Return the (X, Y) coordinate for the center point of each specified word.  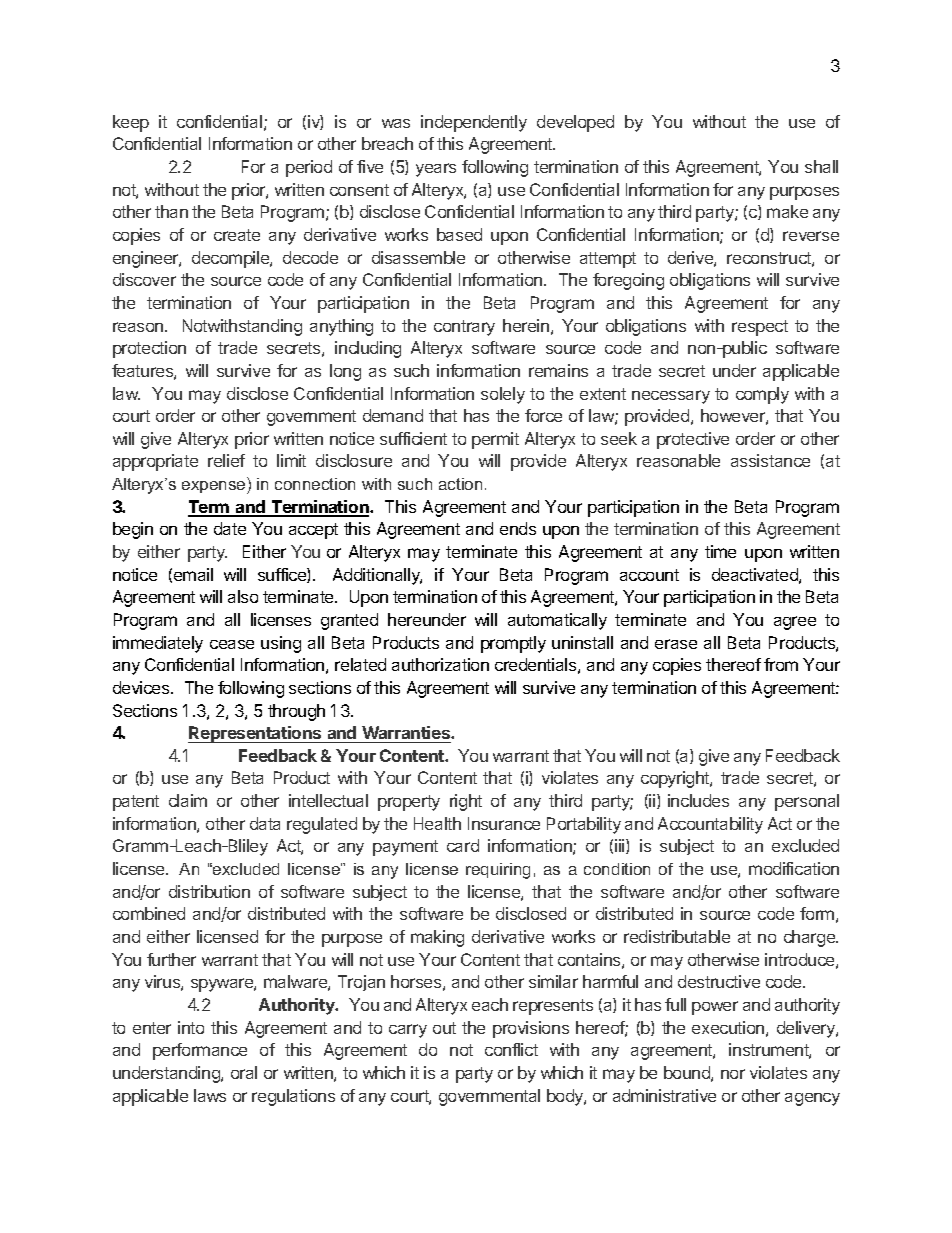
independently (474, 123)
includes (698, 800)
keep (131, 123)
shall (821, 166)
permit (495, 440)
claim (188, 800)
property (409, 803)
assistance (770, 460)
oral (244, 1072)
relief (226, 460)
